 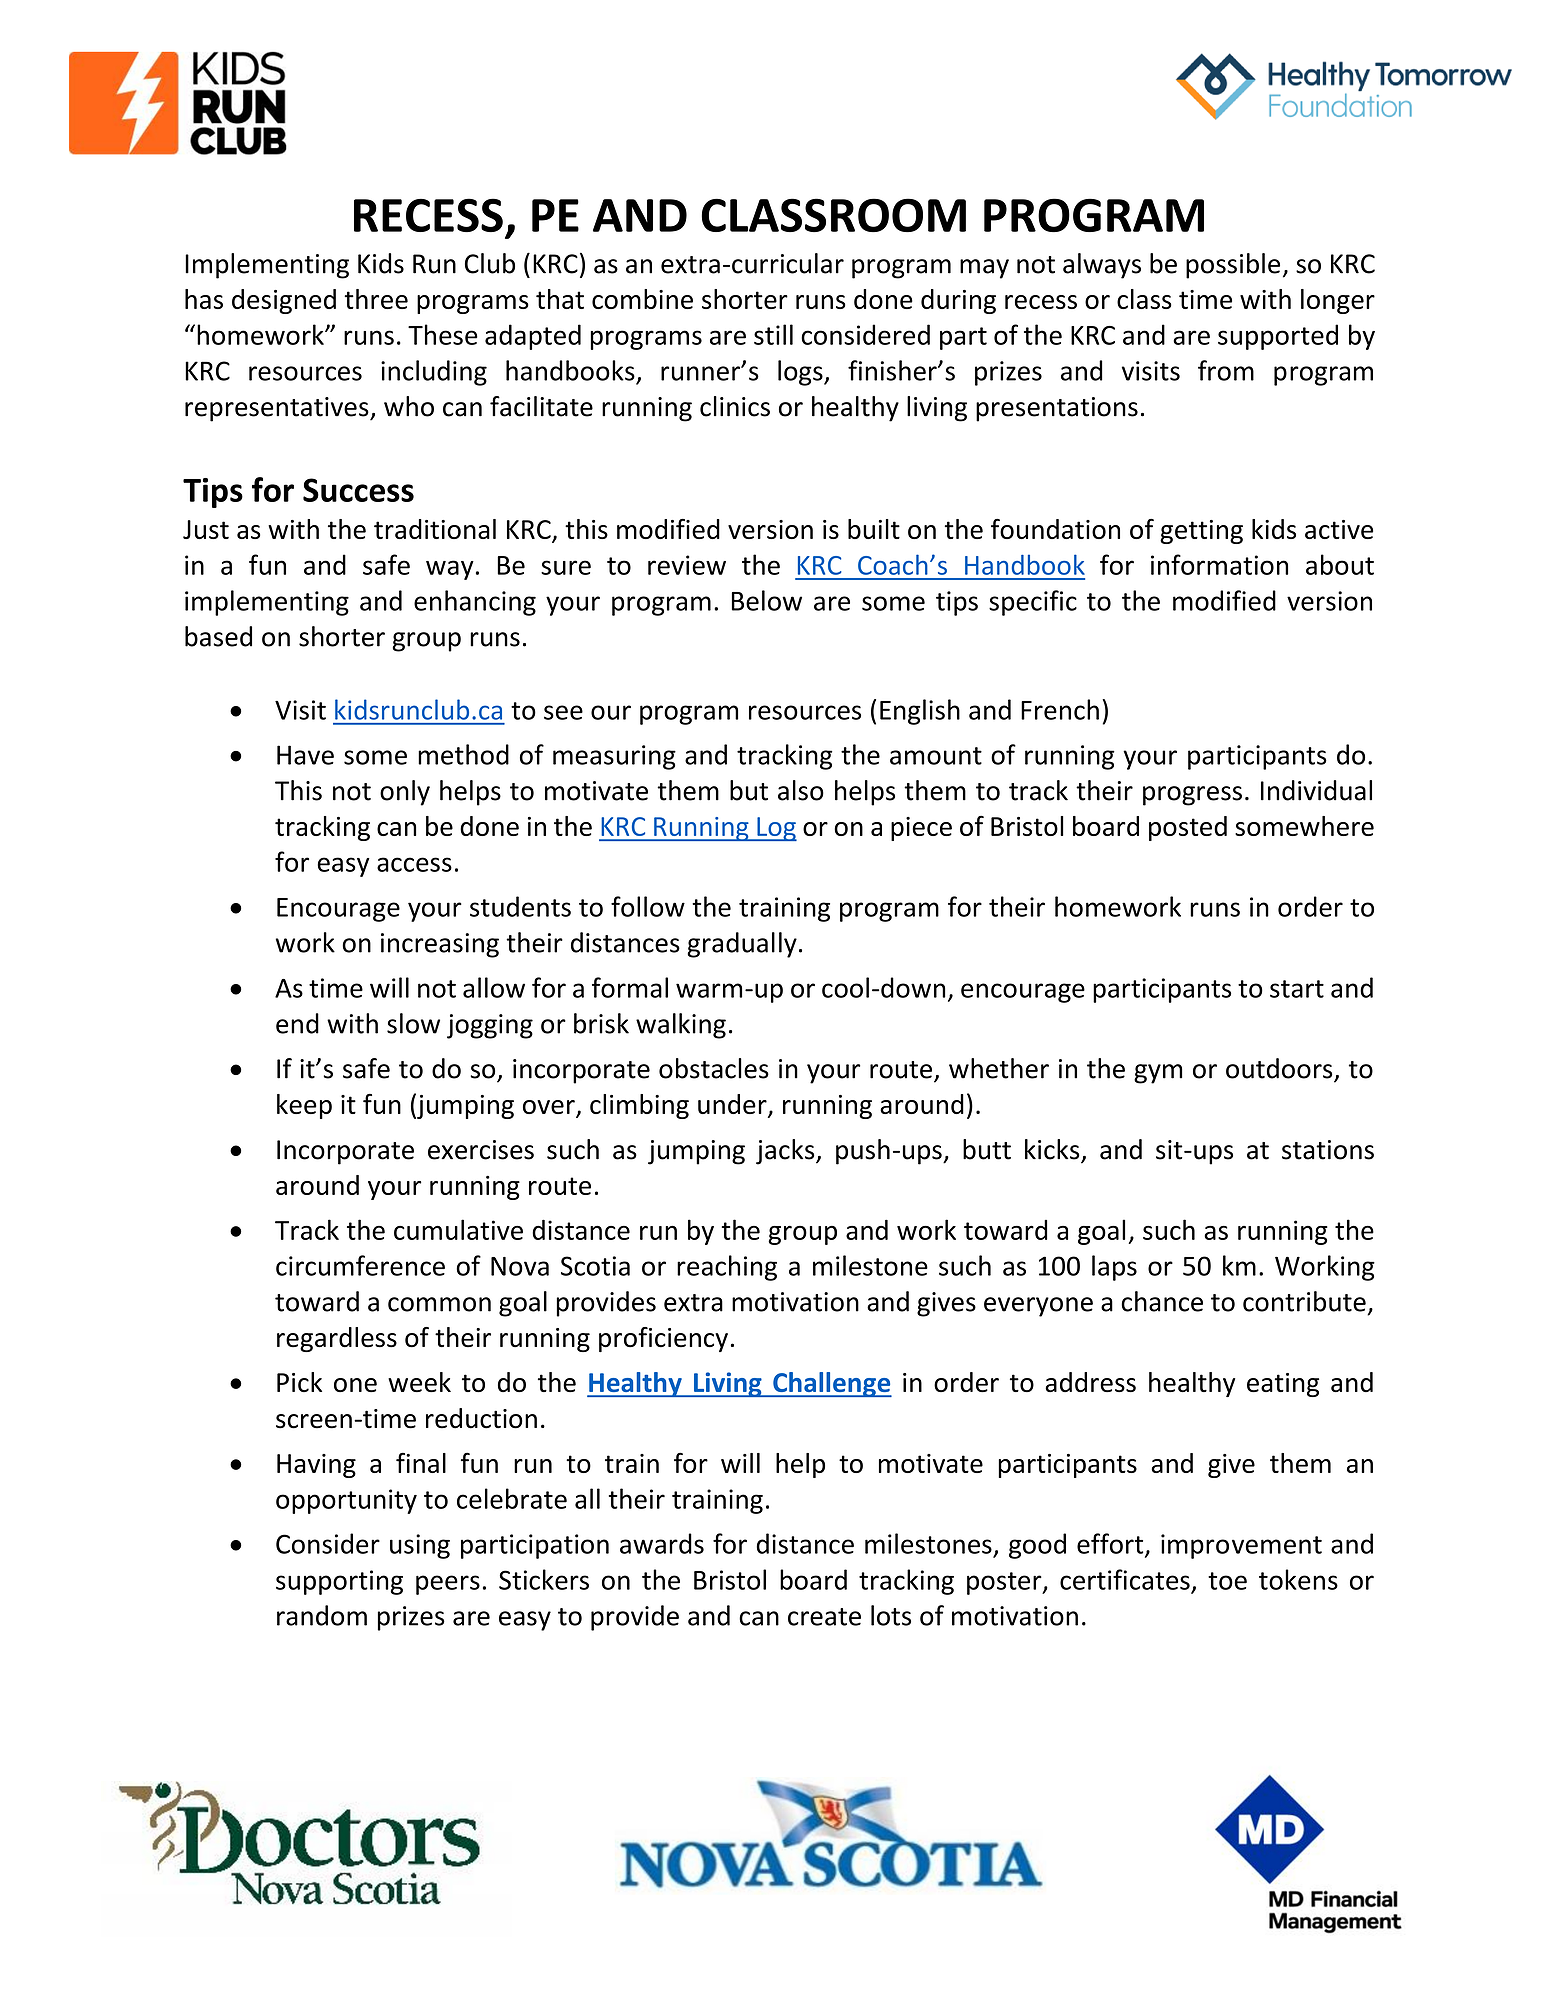 What do you see at coordinates (376, 299) in the screenshot?
I see `three` at bounding box center [376, 299].
